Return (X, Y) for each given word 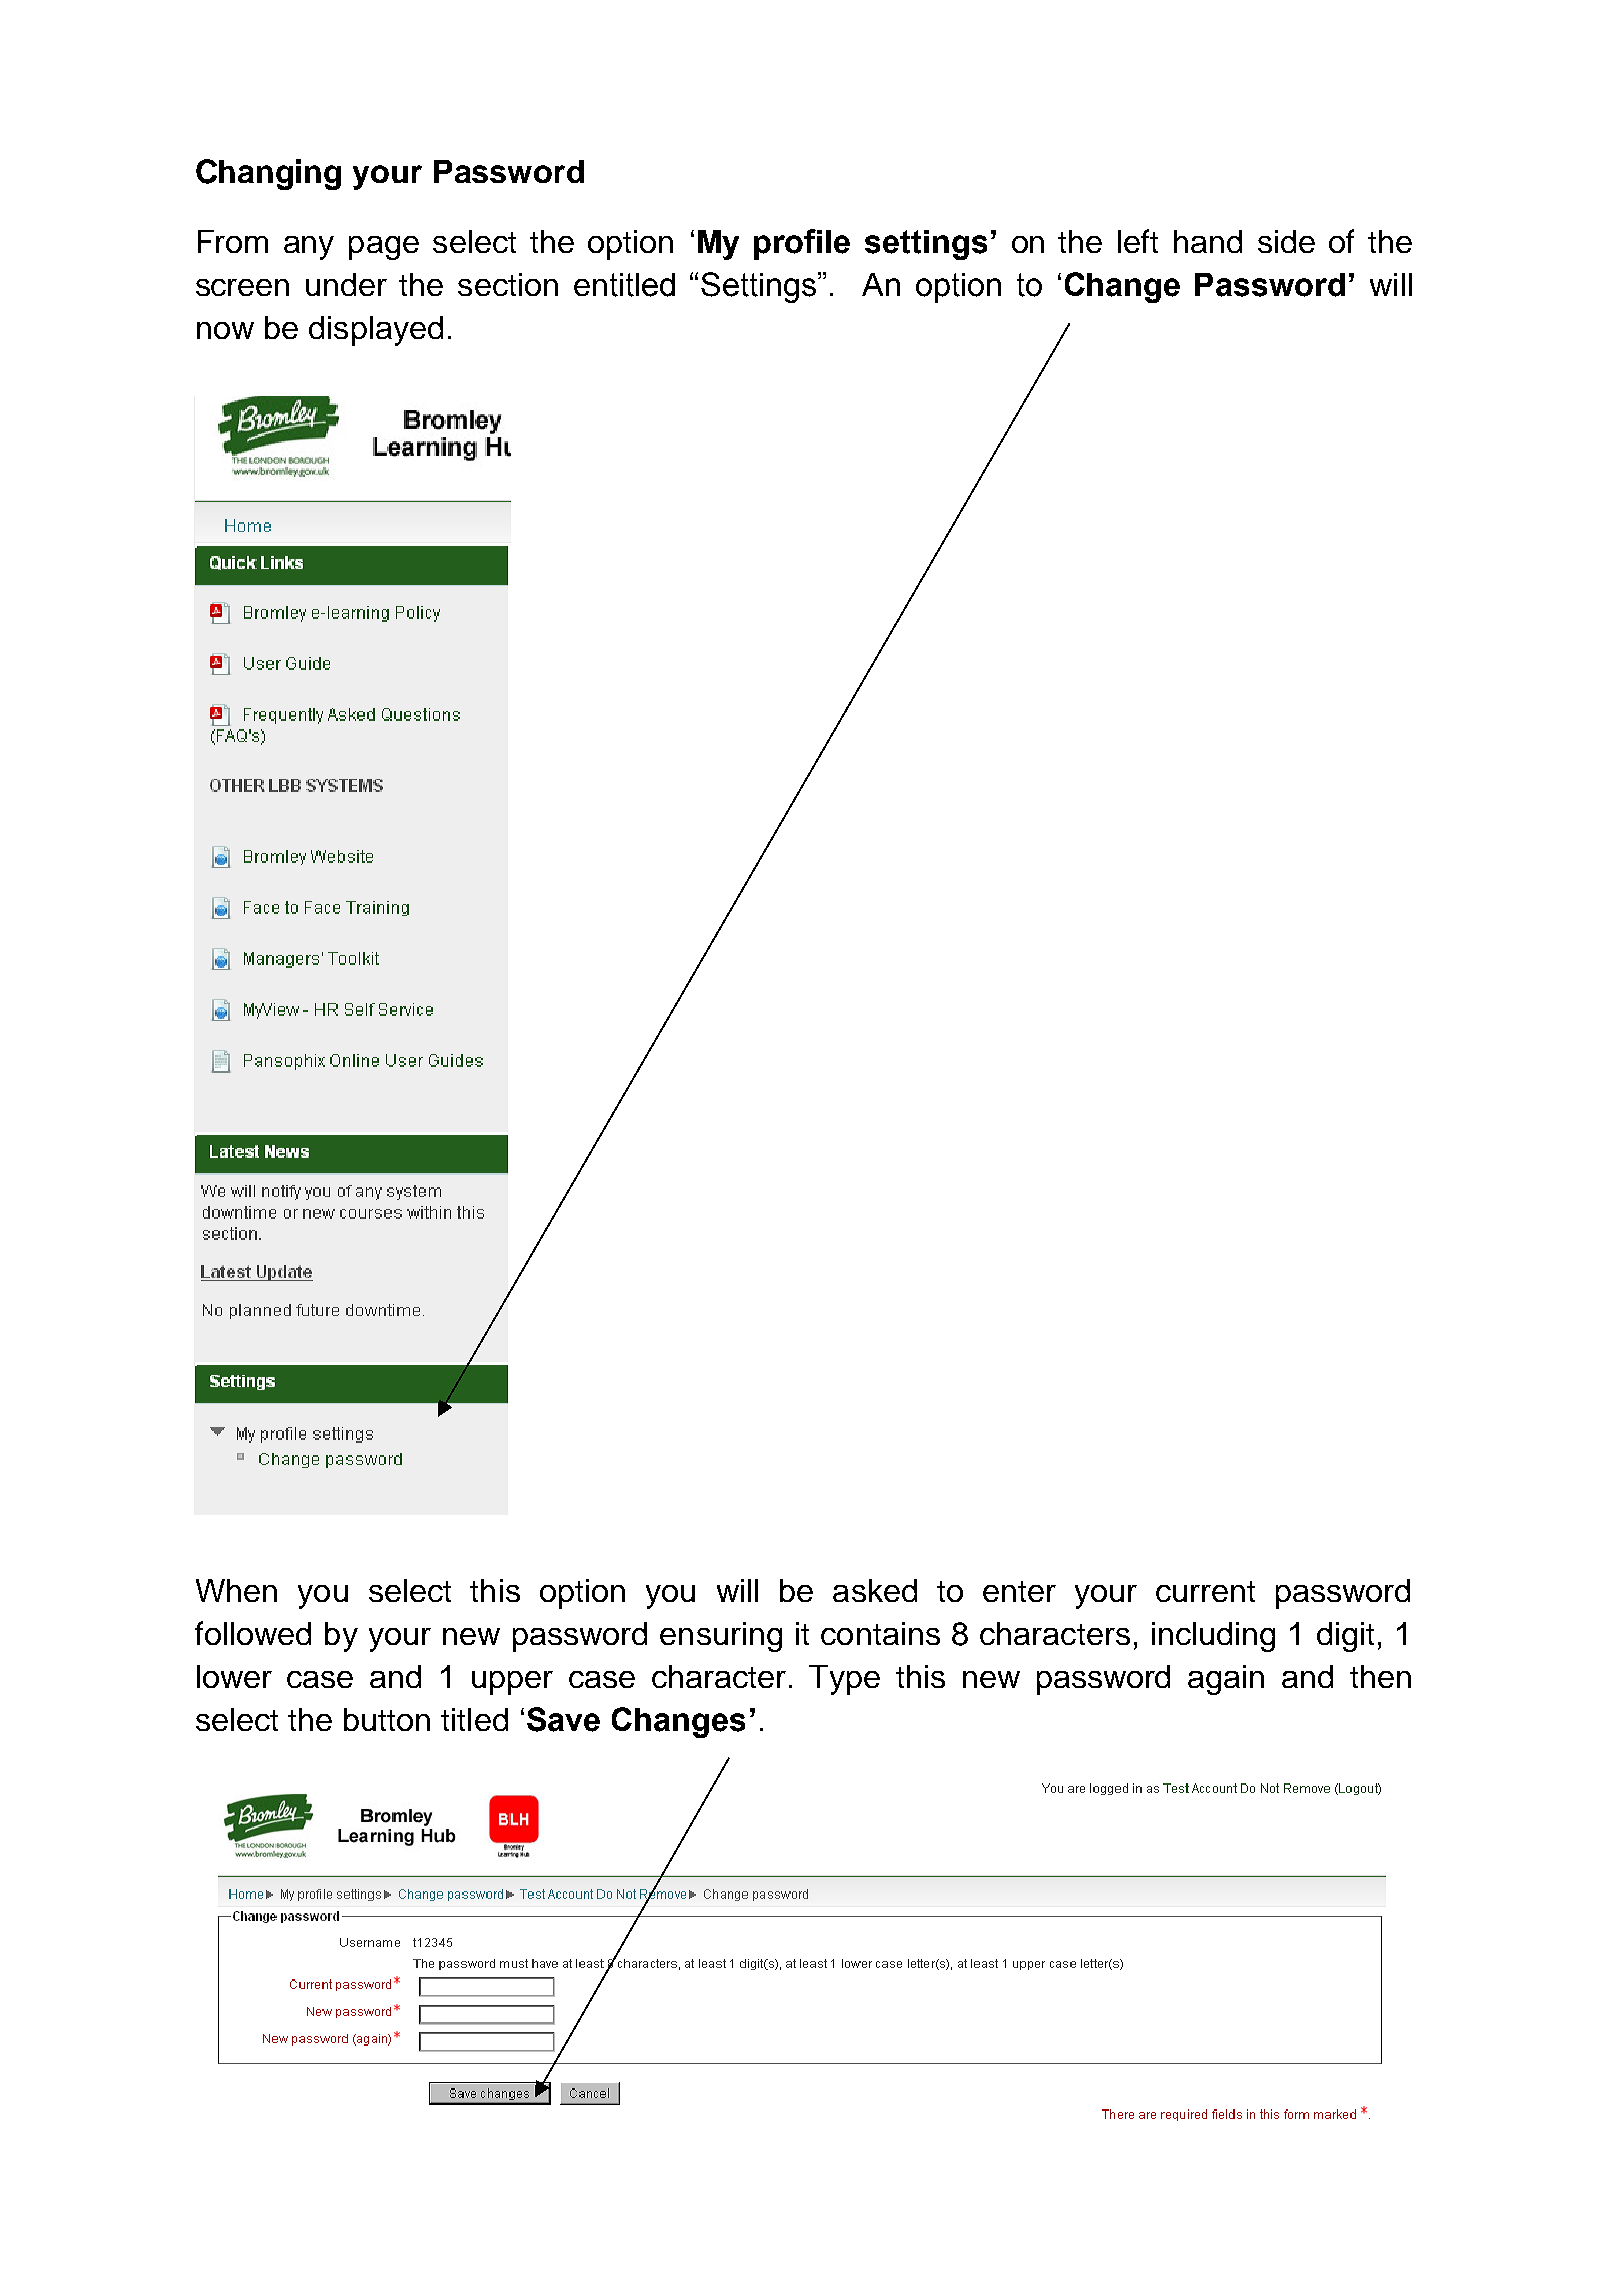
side (1286, 241)
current (1205, 1591)
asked (875, 1590)
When (236, 1590)
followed (253, 1633)
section (508, 284)
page (384, 248)
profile (802, 244)
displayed (376, 331)
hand (1208, 241)
